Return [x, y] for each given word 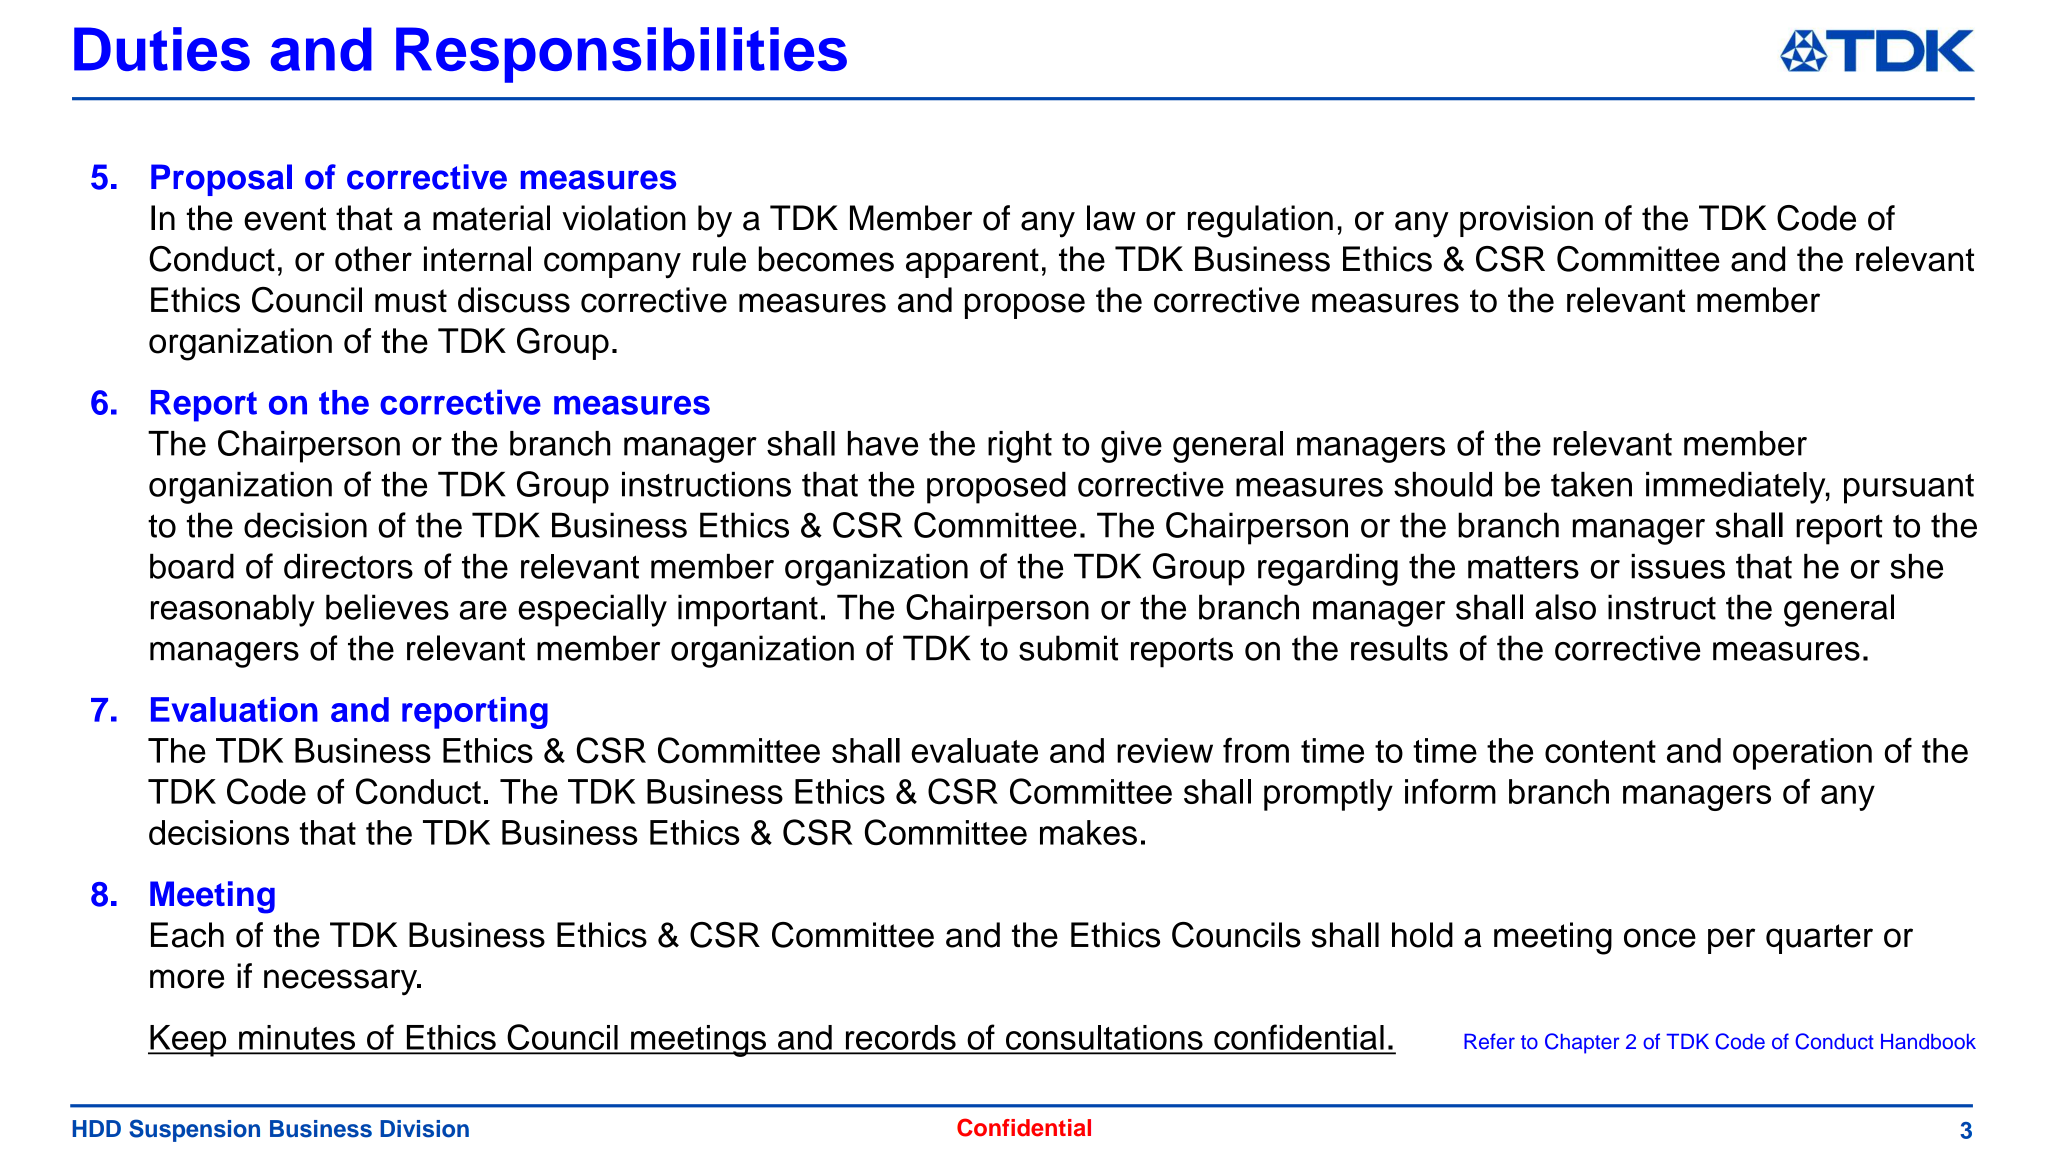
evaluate [975, 750]
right [1020, 447]
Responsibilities [621, 55]
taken [1591, 484]
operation [1802, 754]
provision [1526, 221]
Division [424, 1129]
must [411, 301]
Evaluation [234, 709]
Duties [162, 49]
